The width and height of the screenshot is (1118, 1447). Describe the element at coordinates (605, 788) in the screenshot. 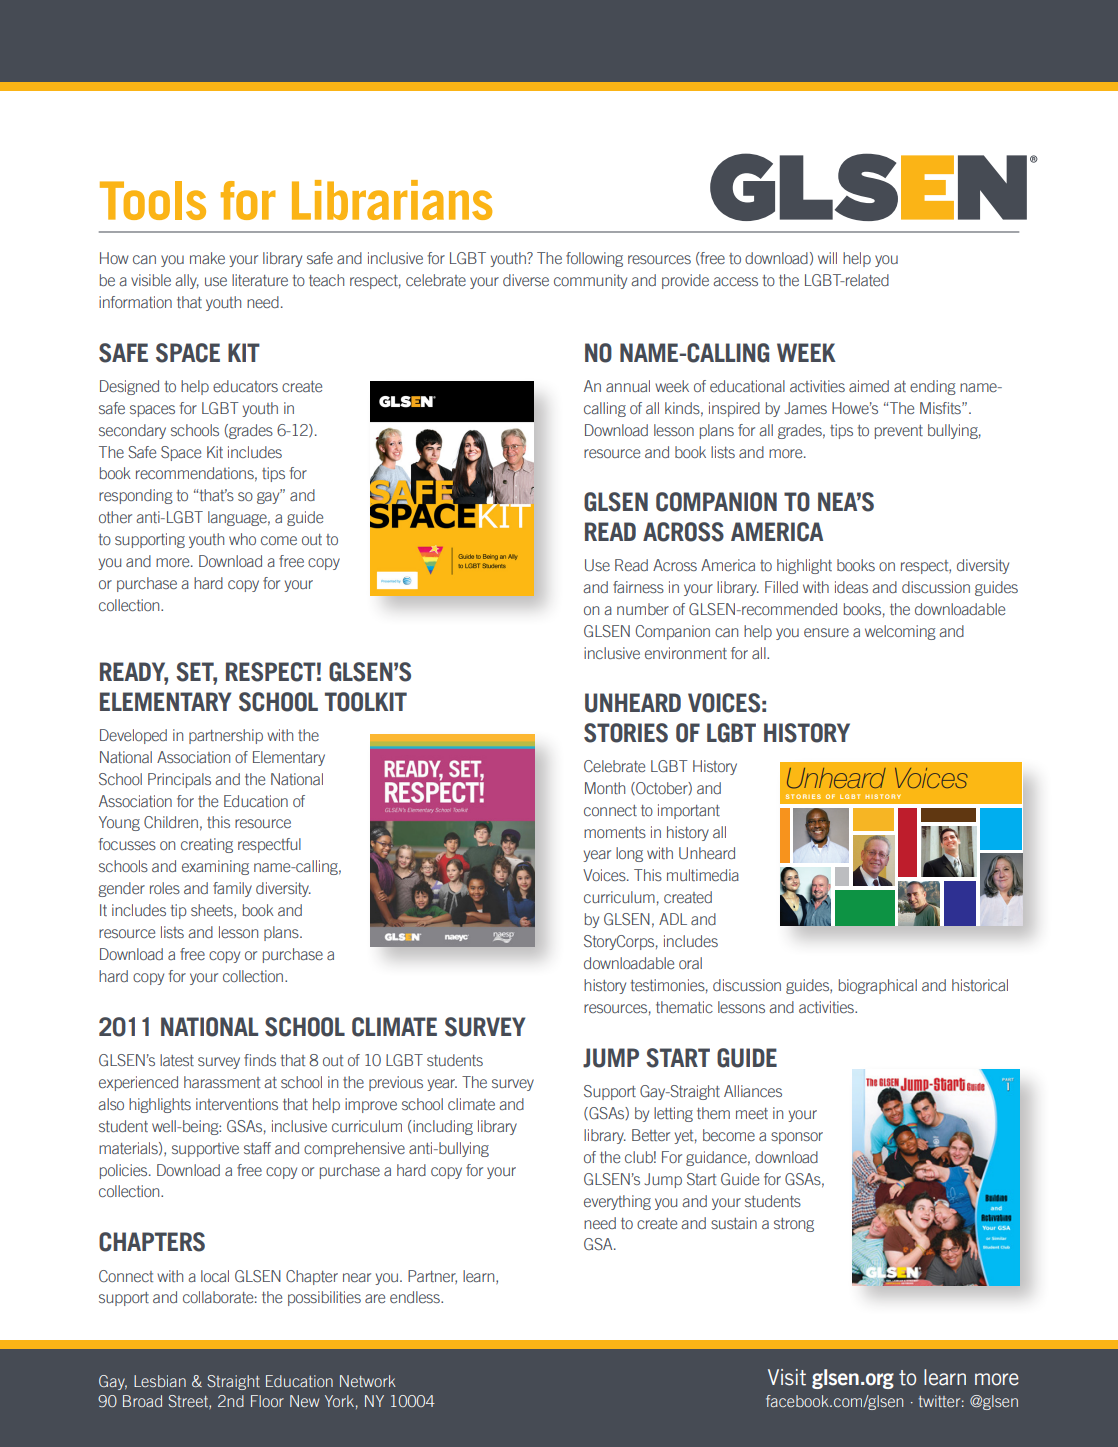

I see `Month` at that location.
